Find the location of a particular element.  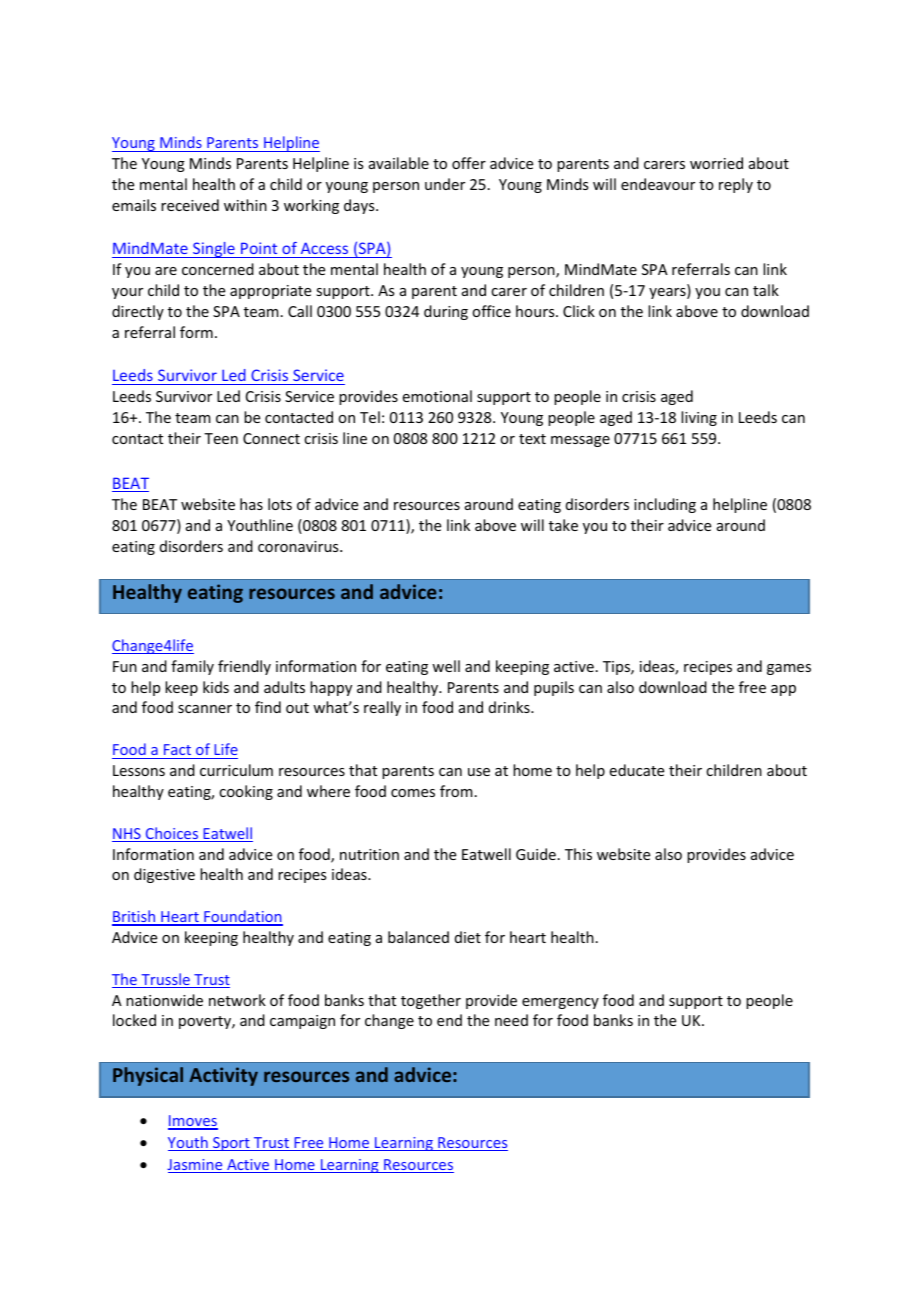

This is located at coordinates (578, 854).
